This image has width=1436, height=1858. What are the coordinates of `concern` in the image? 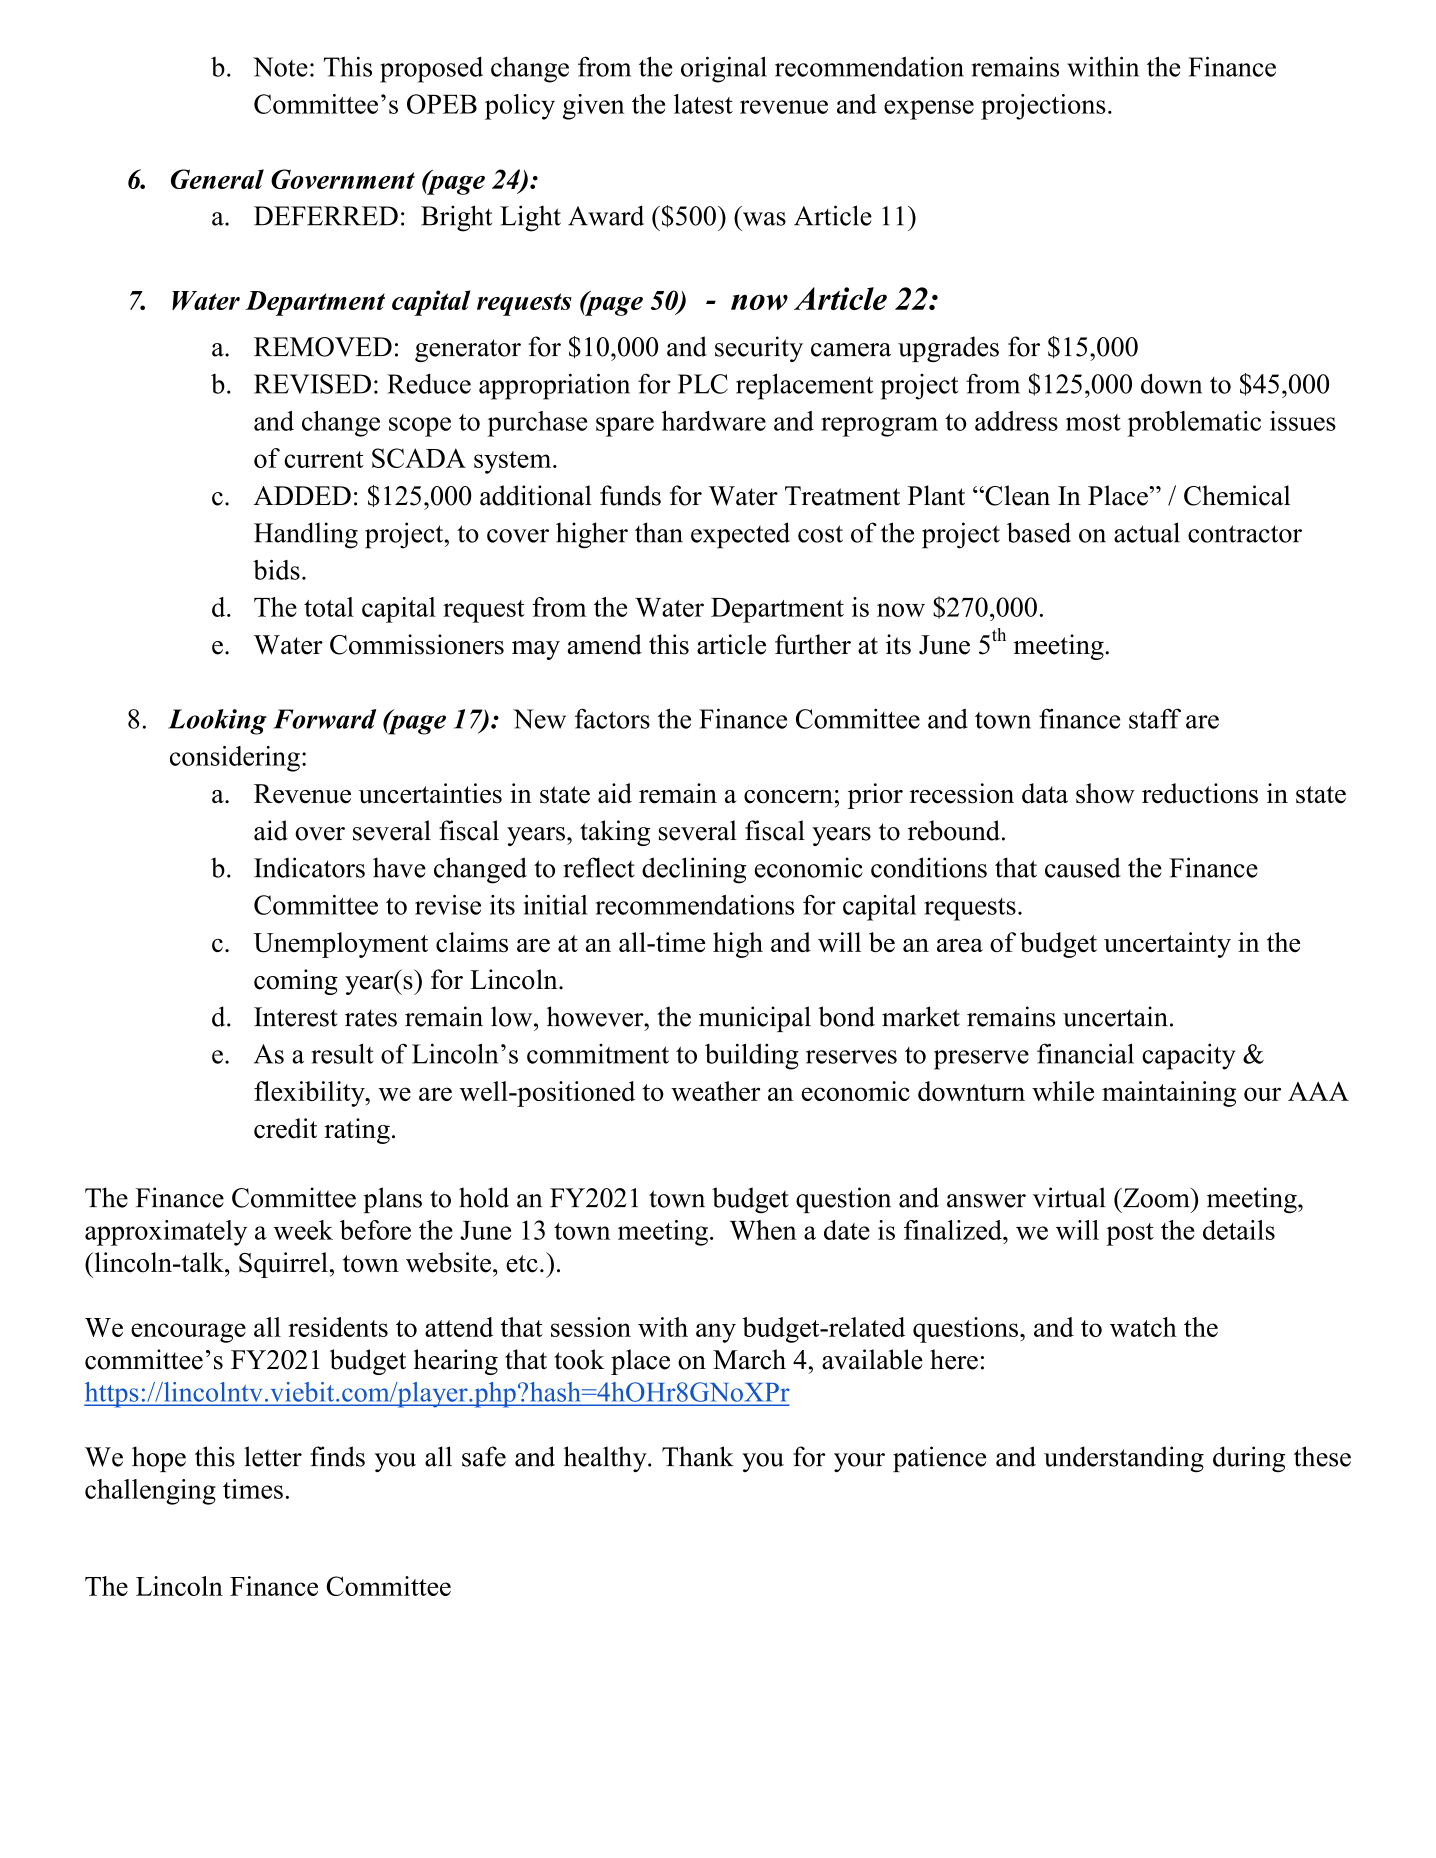 It's located at (788, 797).
